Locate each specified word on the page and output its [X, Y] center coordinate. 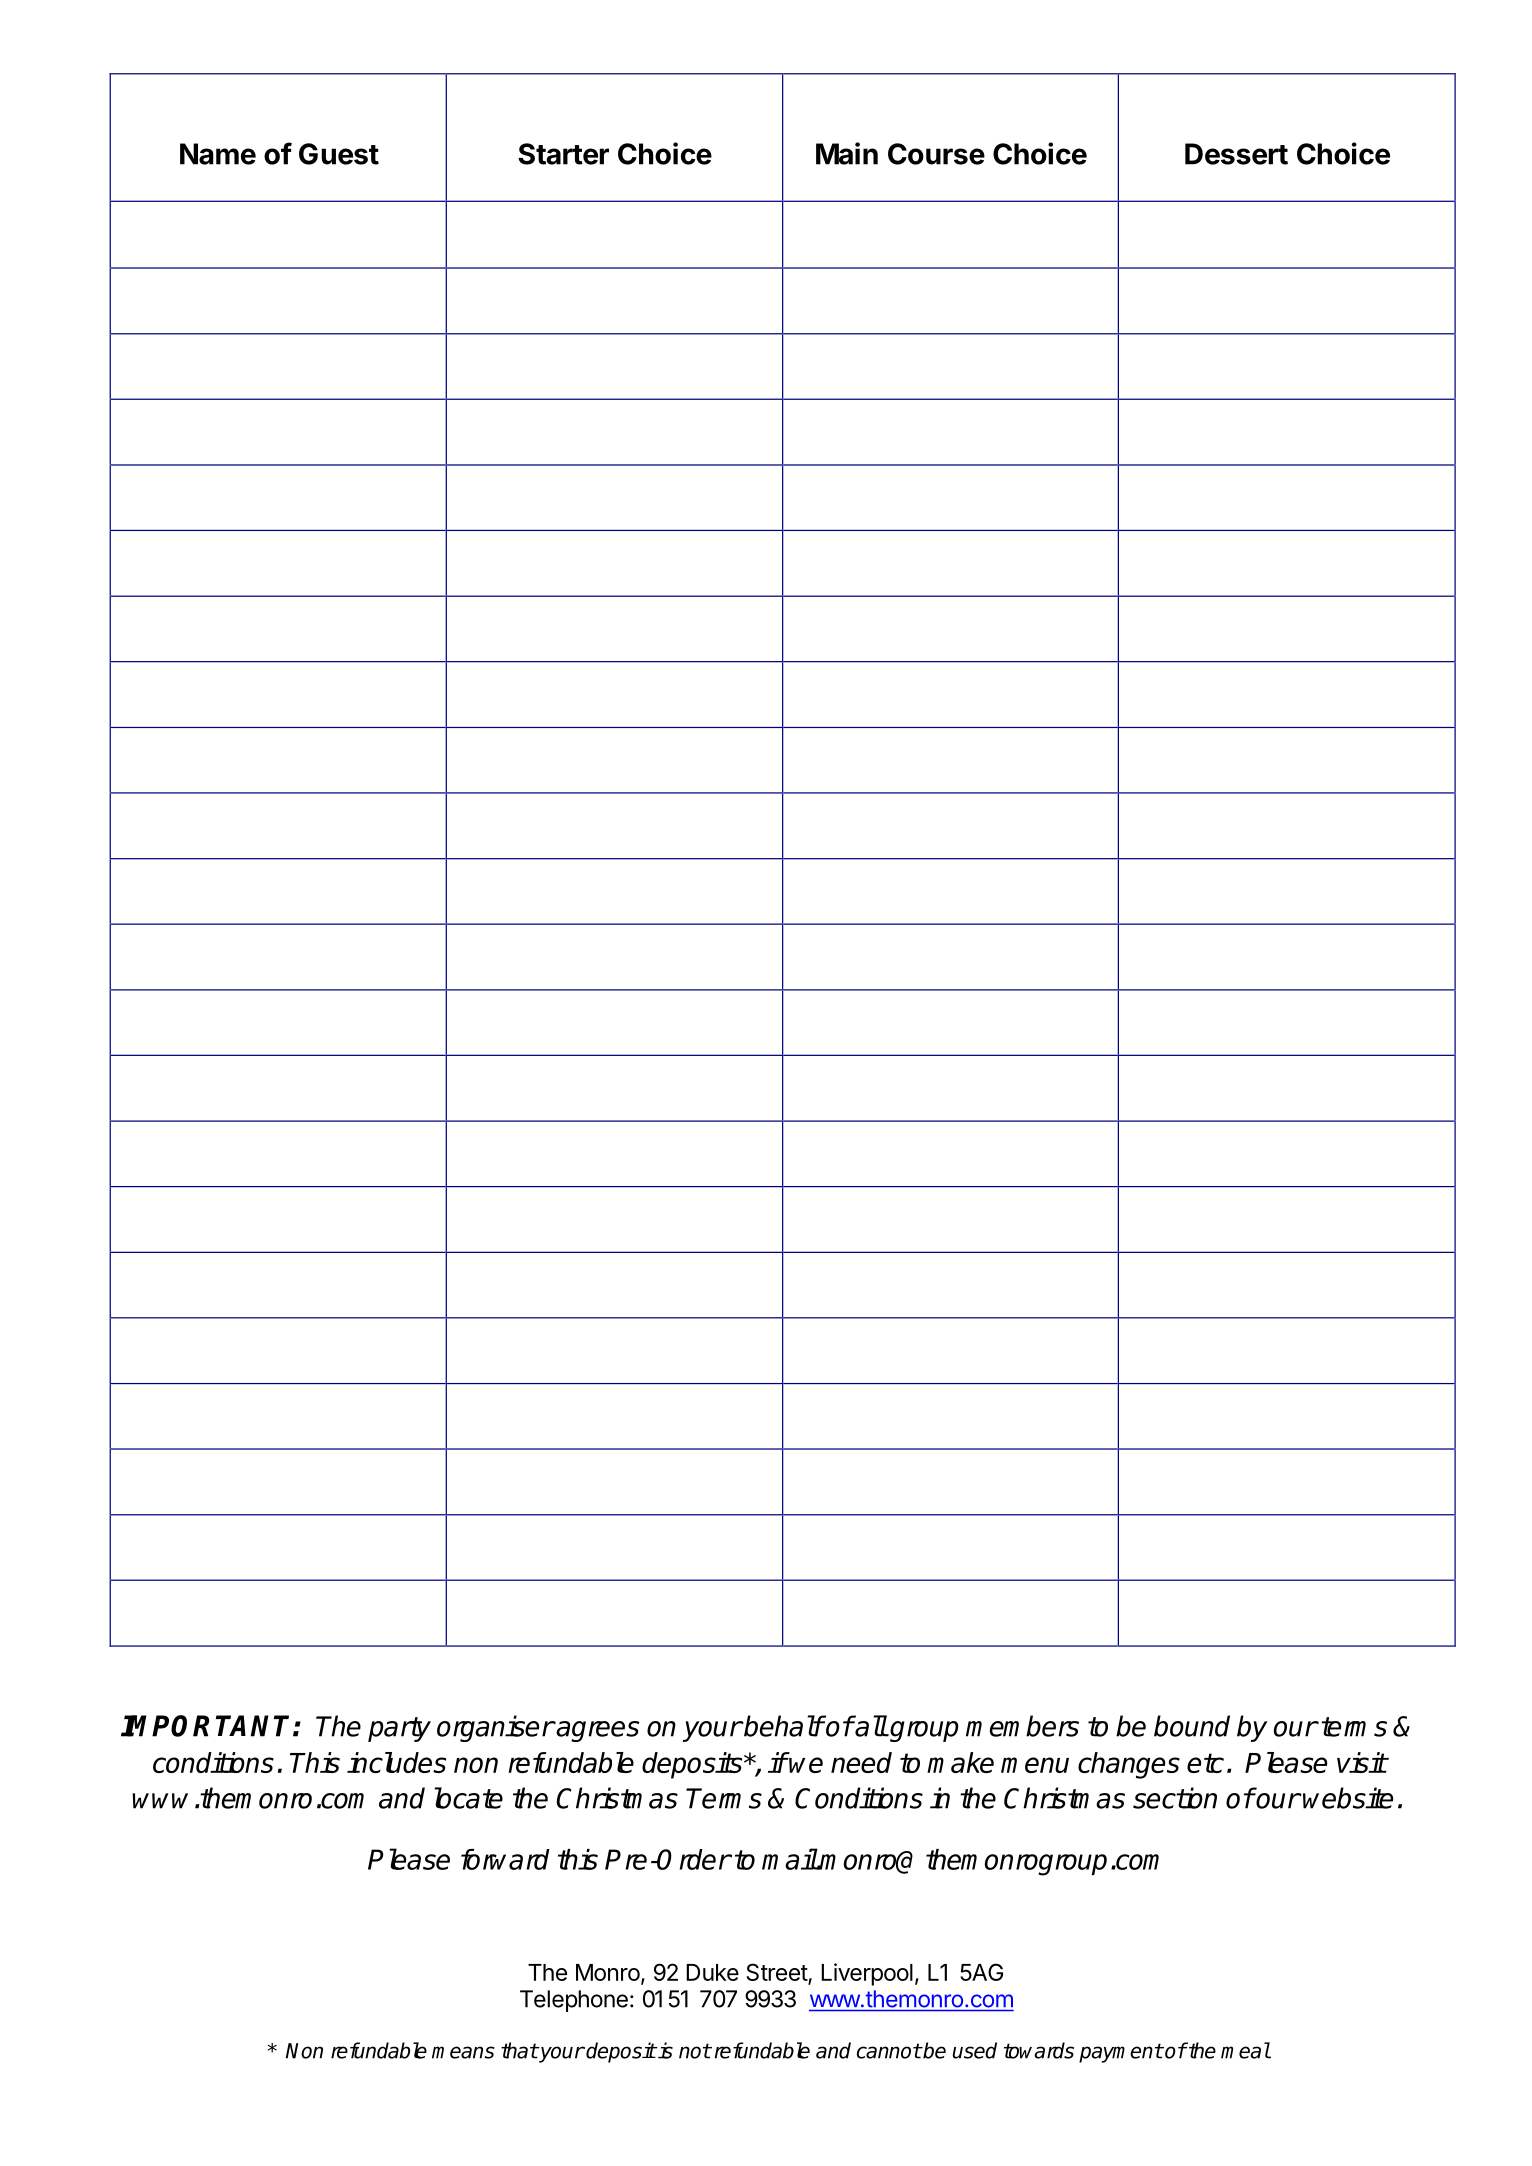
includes [396, 1762]
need [861, 1762]
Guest [339, 154]
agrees [597, 1731]
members [1022, 1726]
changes [1129, 1765]
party [399, 1729]
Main [847, 153]
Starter [563, 154]
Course [936, 154]
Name [218, 154]
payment [1121, 2053]
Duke [712, 1972]
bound [1192, 1726]
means [463, 2052]
